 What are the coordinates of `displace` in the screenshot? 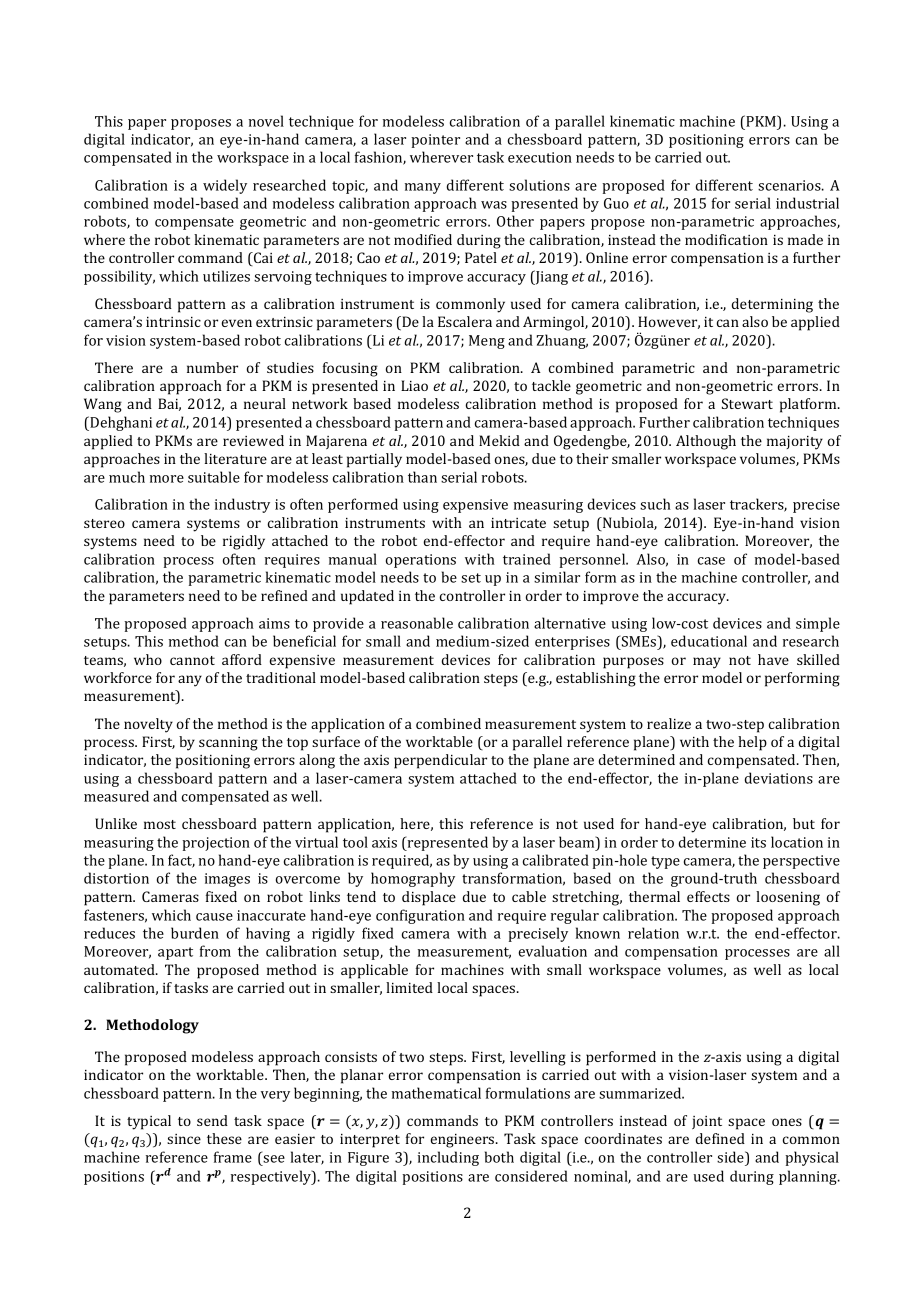 It's located at (429, 898).
